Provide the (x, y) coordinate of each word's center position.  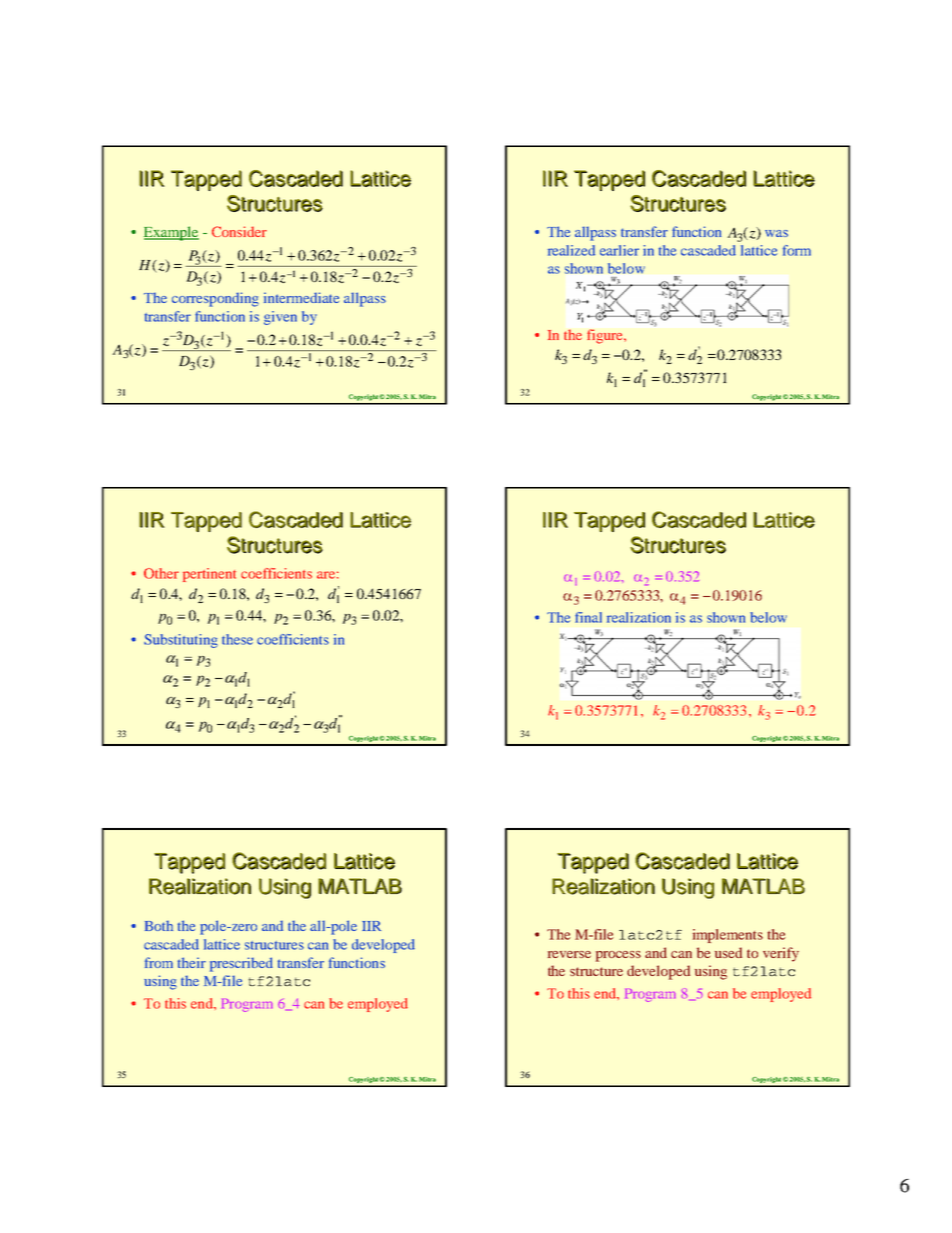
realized (571, 250)
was (776, 233)
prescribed (241, 964)
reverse (569, 954)
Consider (239, 231)
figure (606, 336)
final (588, 617)
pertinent (209, 575)
